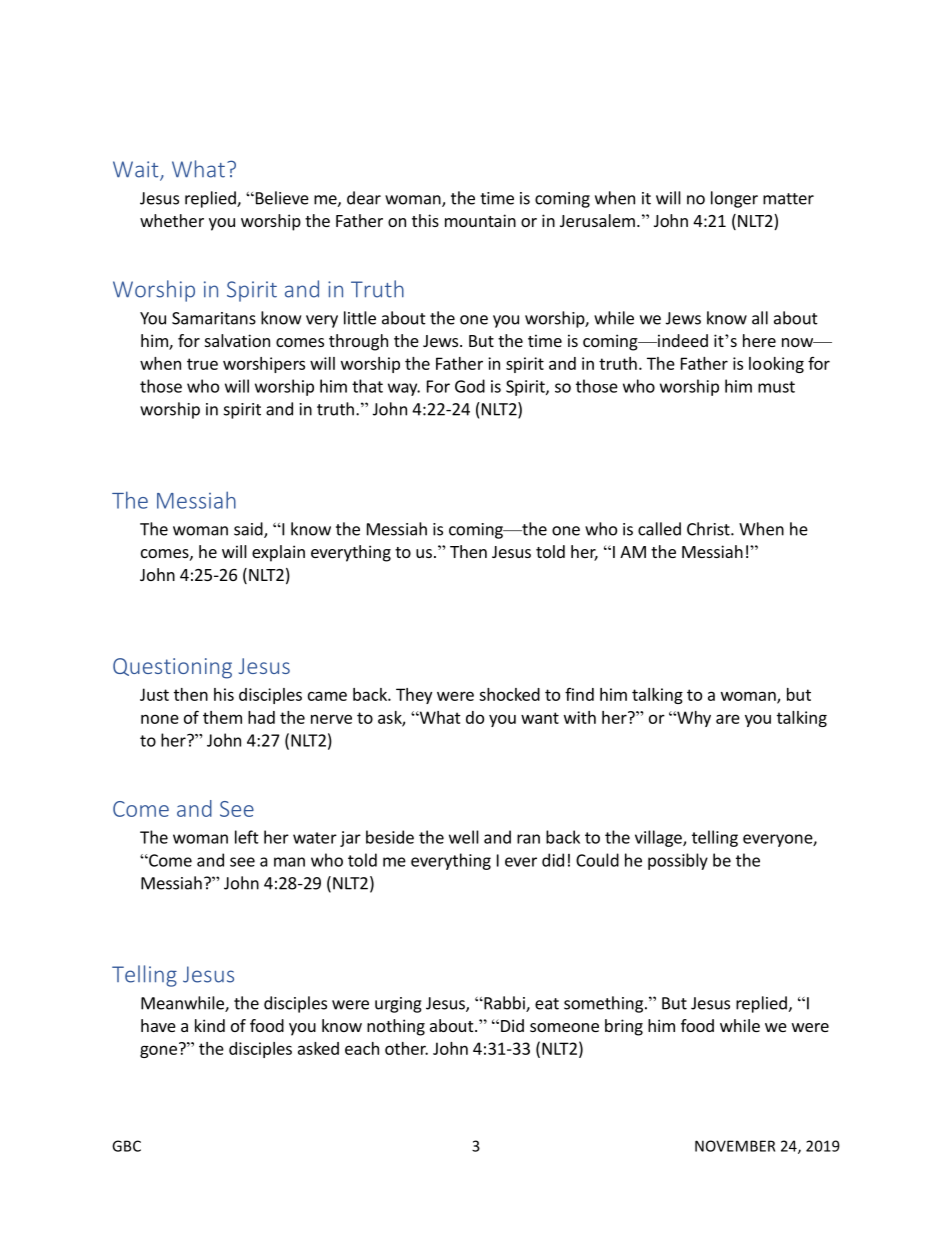 This screenshot has width=952, height=1233. Describe the element at coordinates (735, 1146) in the screenshot. I see `NOVEMBER` at that location.
